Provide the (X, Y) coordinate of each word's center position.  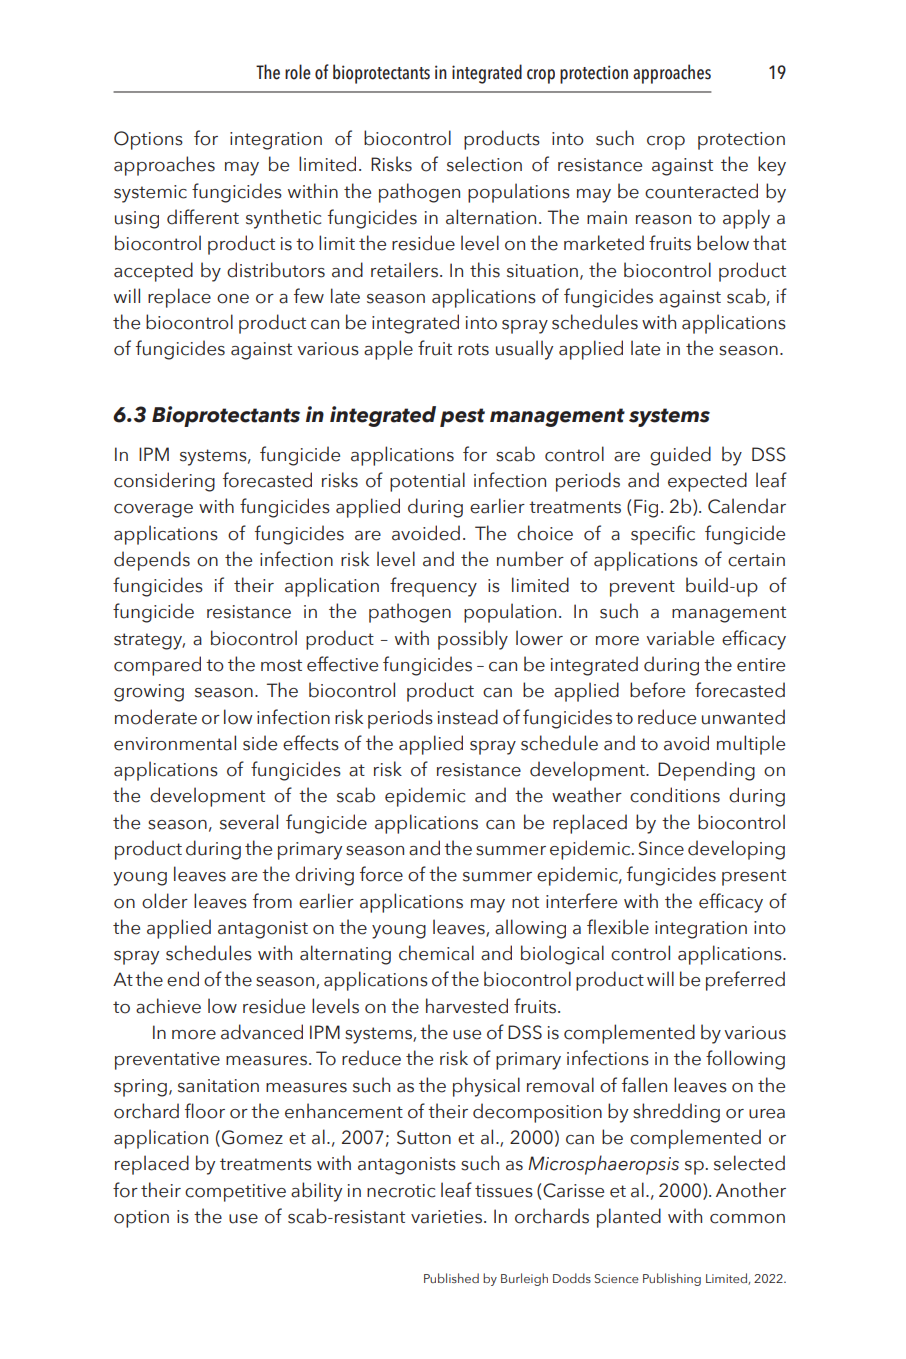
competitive (235, 1193)
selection (484, 164)
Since (661, 848)
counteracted (701, 191)
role (298, 72)
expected (707, 482)
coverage (153, 511)
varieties (446, 1217)
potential (427, 482)
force (381, 874)
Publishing (672, 1279)
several (249, 822)
